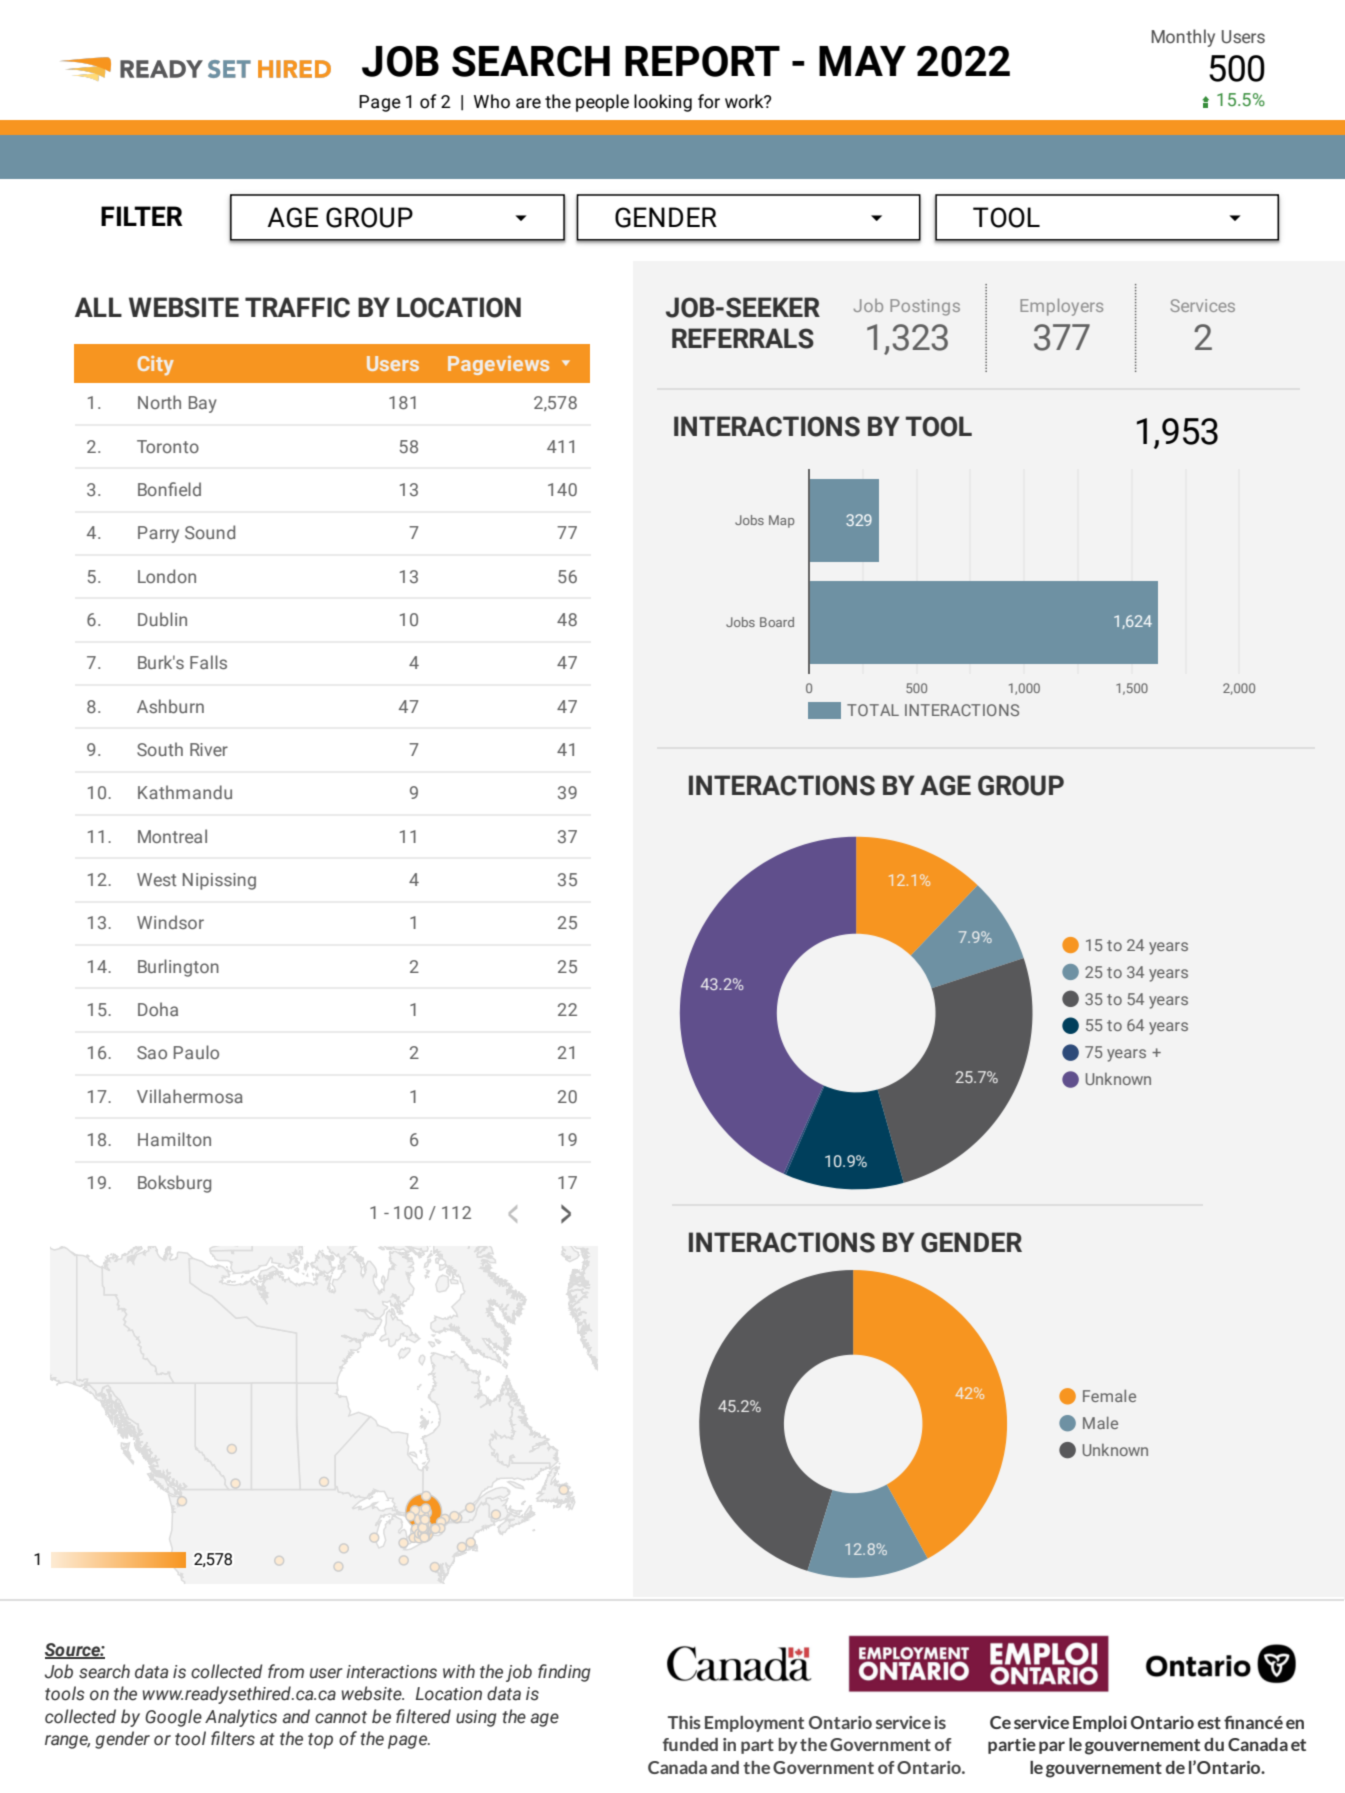 The height and width of the screenshot is (1793, 1345). Describe the element at coordinates (873, 710) in the screenshot. I see `TOTAL` at that location.
